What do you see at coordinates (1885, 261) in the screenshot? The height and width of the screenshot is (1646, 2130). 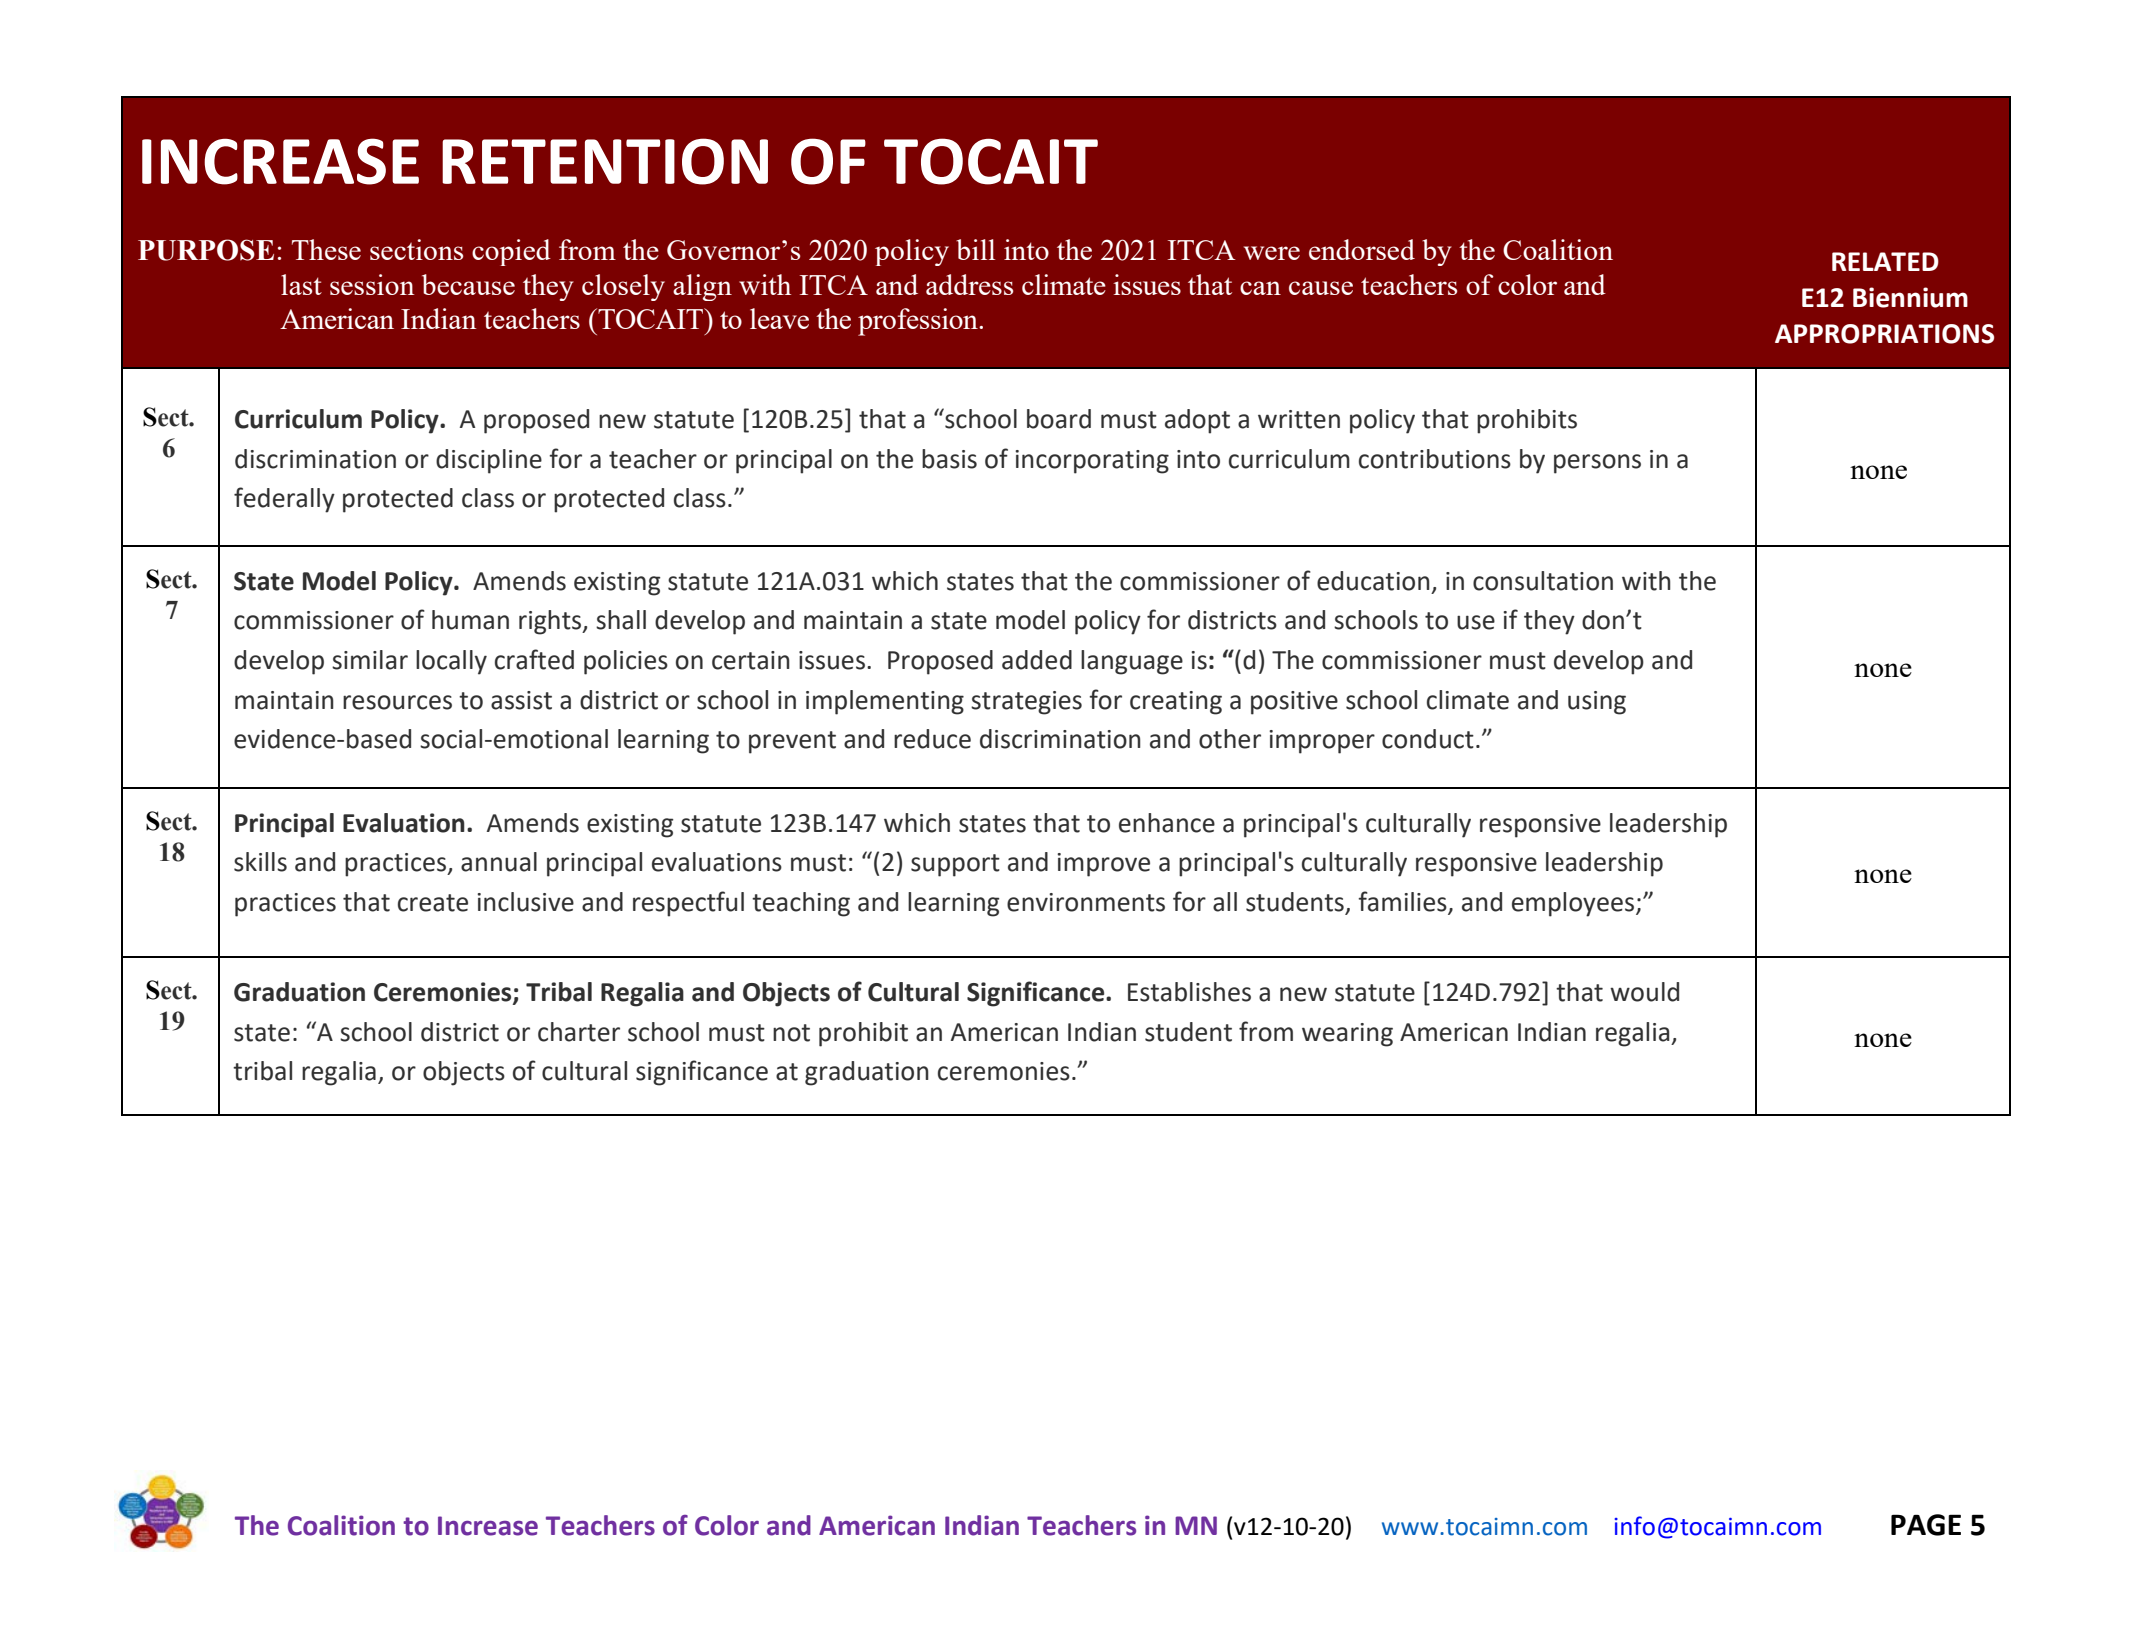 I see `RELATED` at bounding box center [1885, 261].
